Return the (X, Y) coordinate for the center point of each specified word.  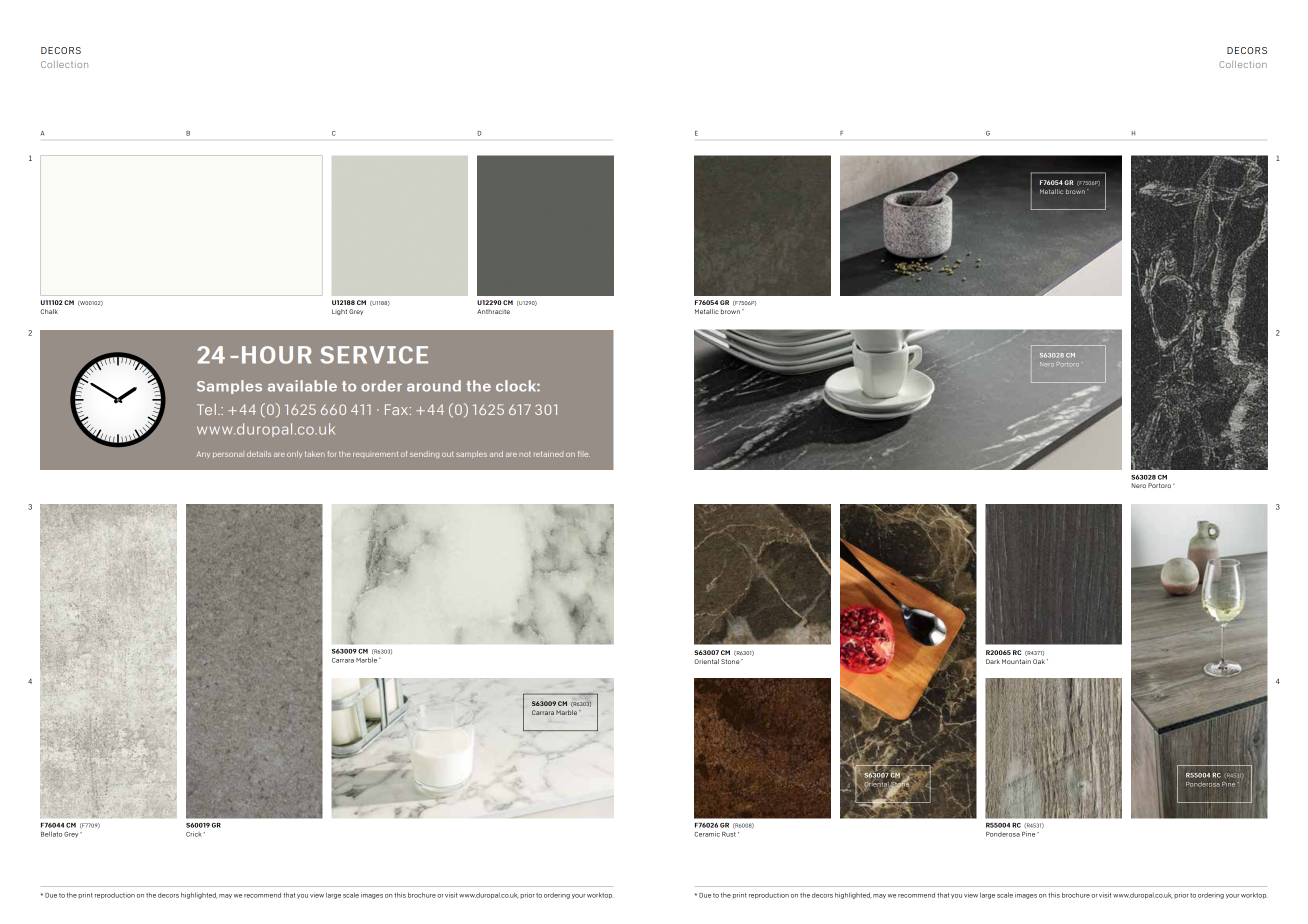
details (259, 454)
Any (203, 454)
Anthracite (493, 311)
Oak (1039, 661)
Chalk (49, 311)
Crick (194, 834)
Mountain (1016, 661)
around (434, 386)
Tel (206, 409)
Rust (729, 834)
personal (228, 454)
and (496, 454)
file (584, 454)
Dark (993, 661)
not (525, 454)
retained (548, 454)
